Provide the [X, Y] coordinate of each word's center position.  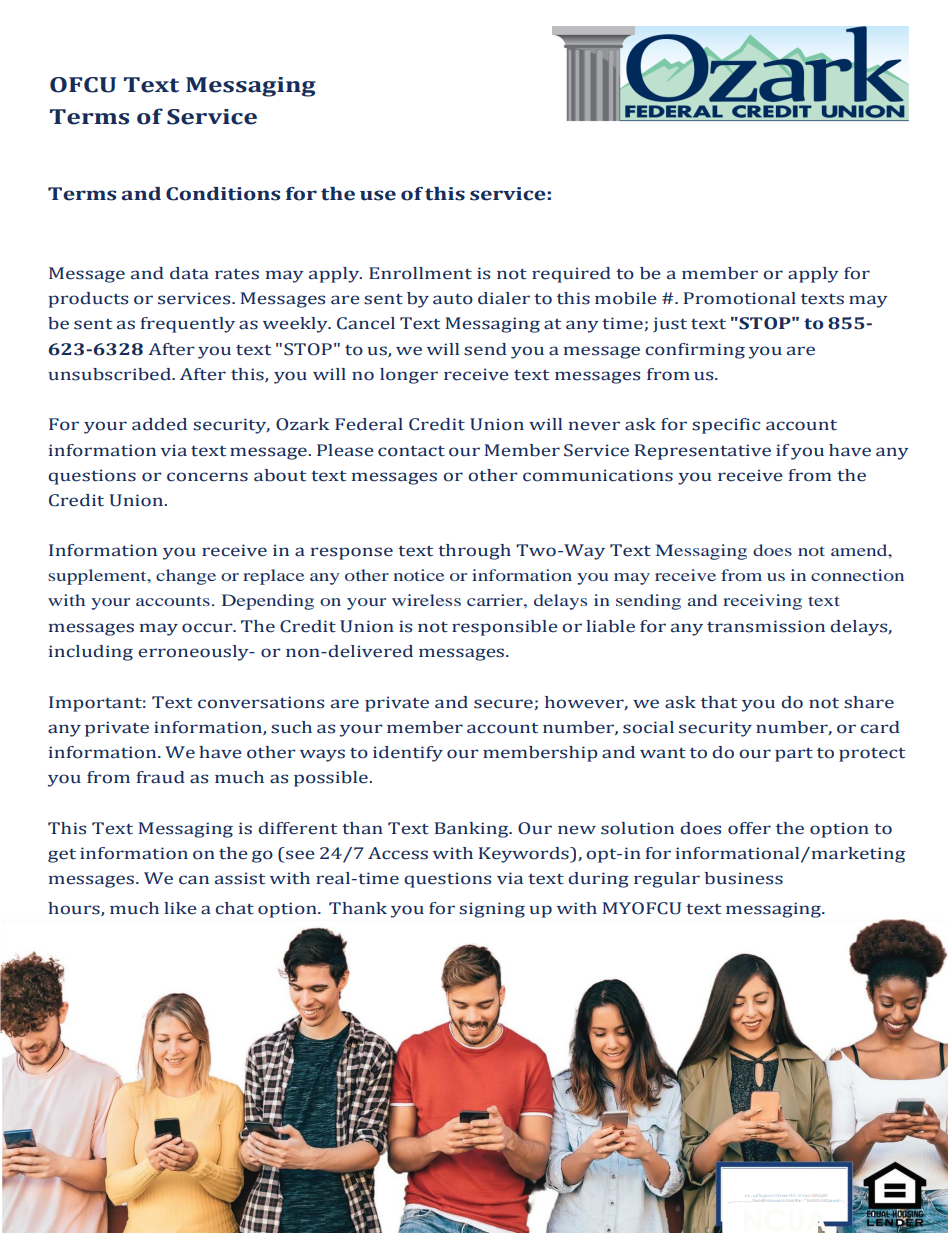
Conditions [223, 194]
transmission [766, 626]
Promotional [740, 298]
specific [726, 426]
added [159, 424]
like [180, 908]
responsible [505, 628]
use [378, 195]
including [91, 653]
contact [411, 451]
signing [492, 910]
